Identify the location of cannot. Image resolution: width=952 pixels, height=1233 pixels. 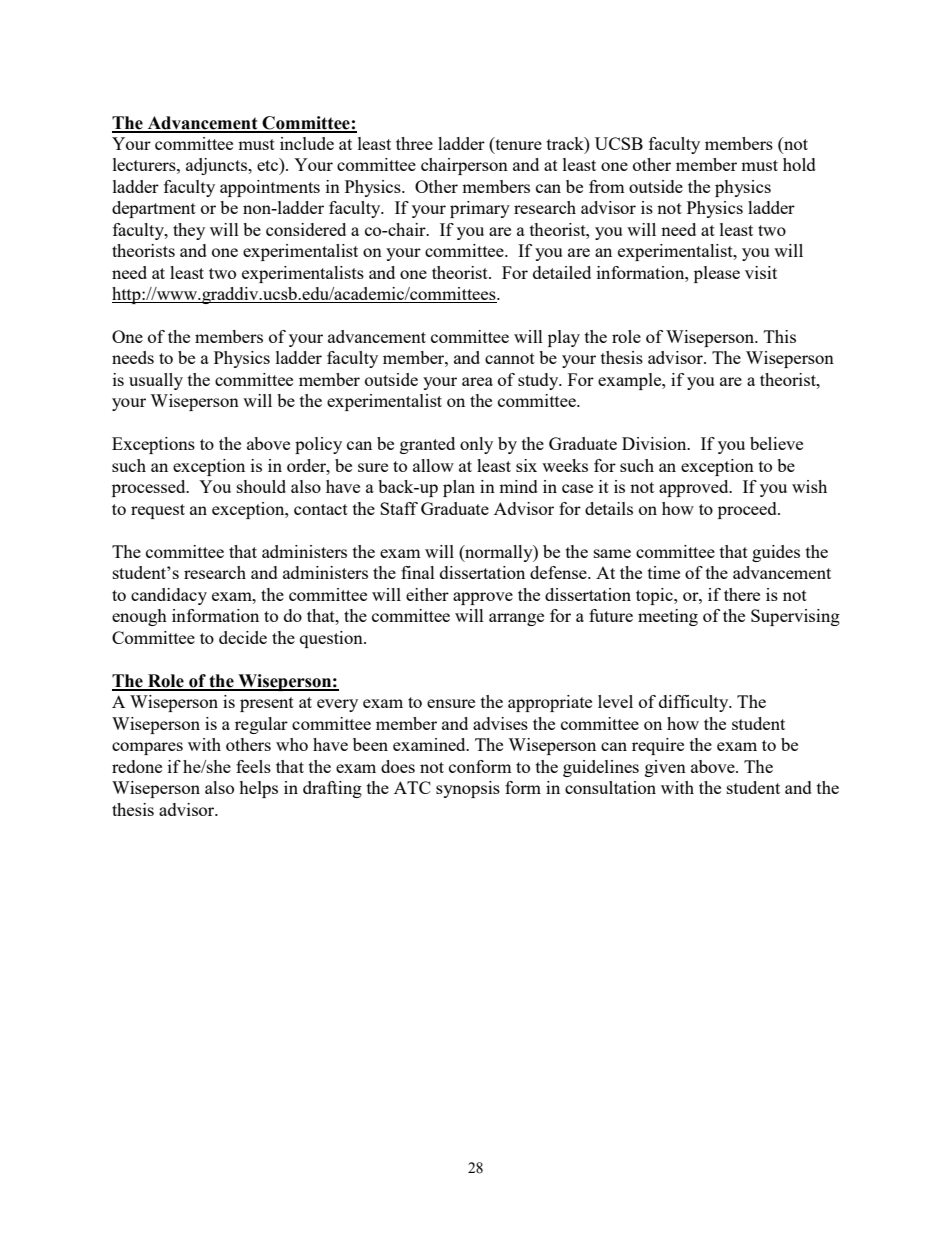
(510, 358).
